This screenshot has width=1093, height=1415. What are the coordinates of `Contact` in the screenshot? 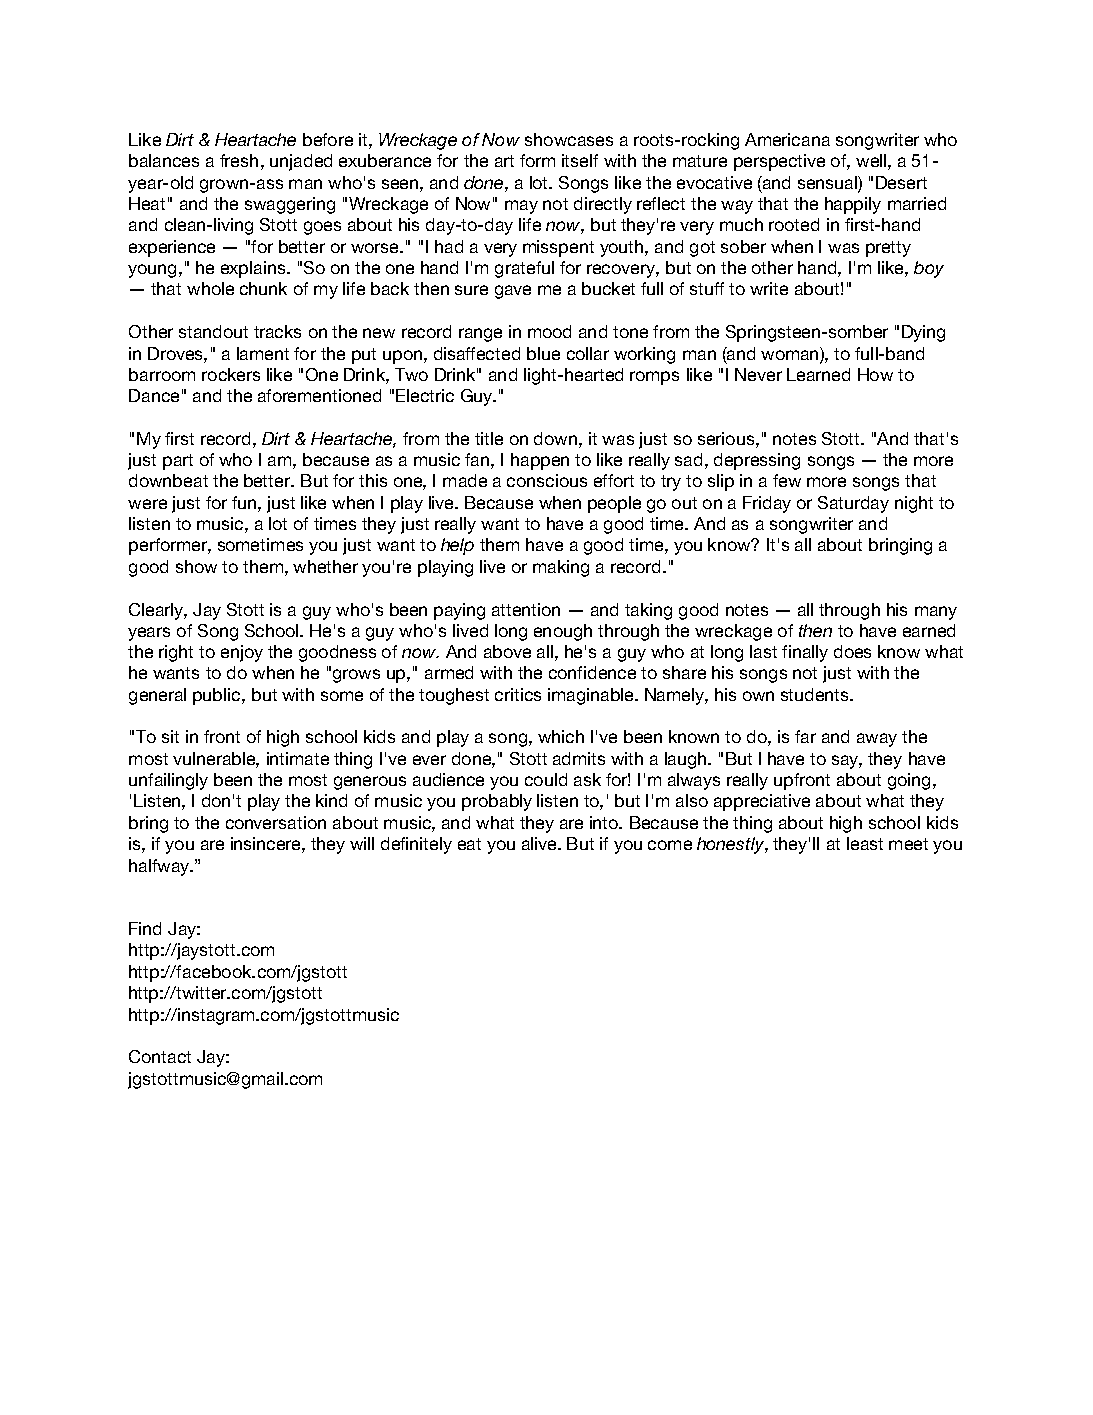 It's located at (160, 1056).
